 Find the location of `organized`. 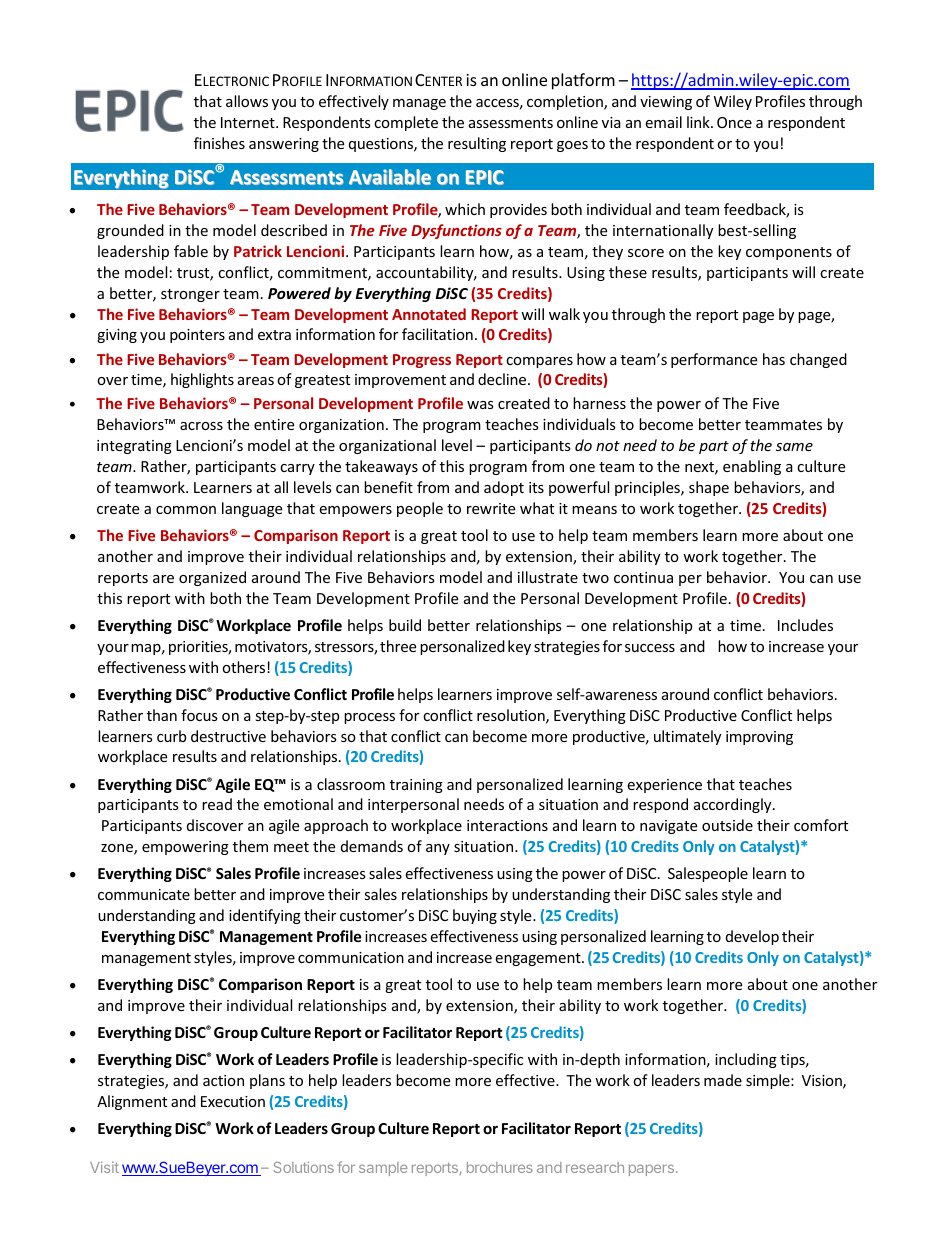

organized is located at coordinates (212, 578).
